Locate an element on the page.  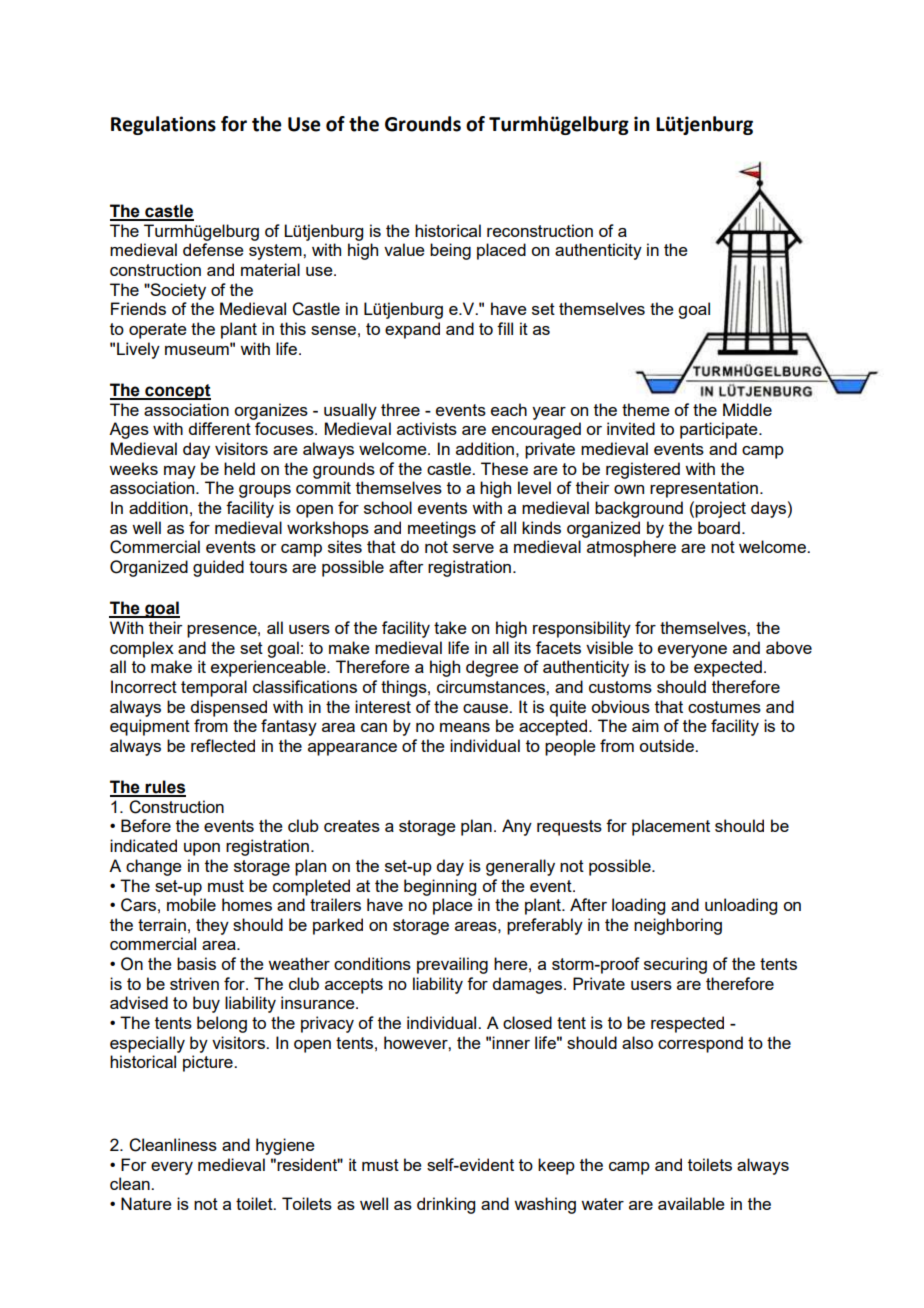
Regulations is located at coordinates (163, 125).
